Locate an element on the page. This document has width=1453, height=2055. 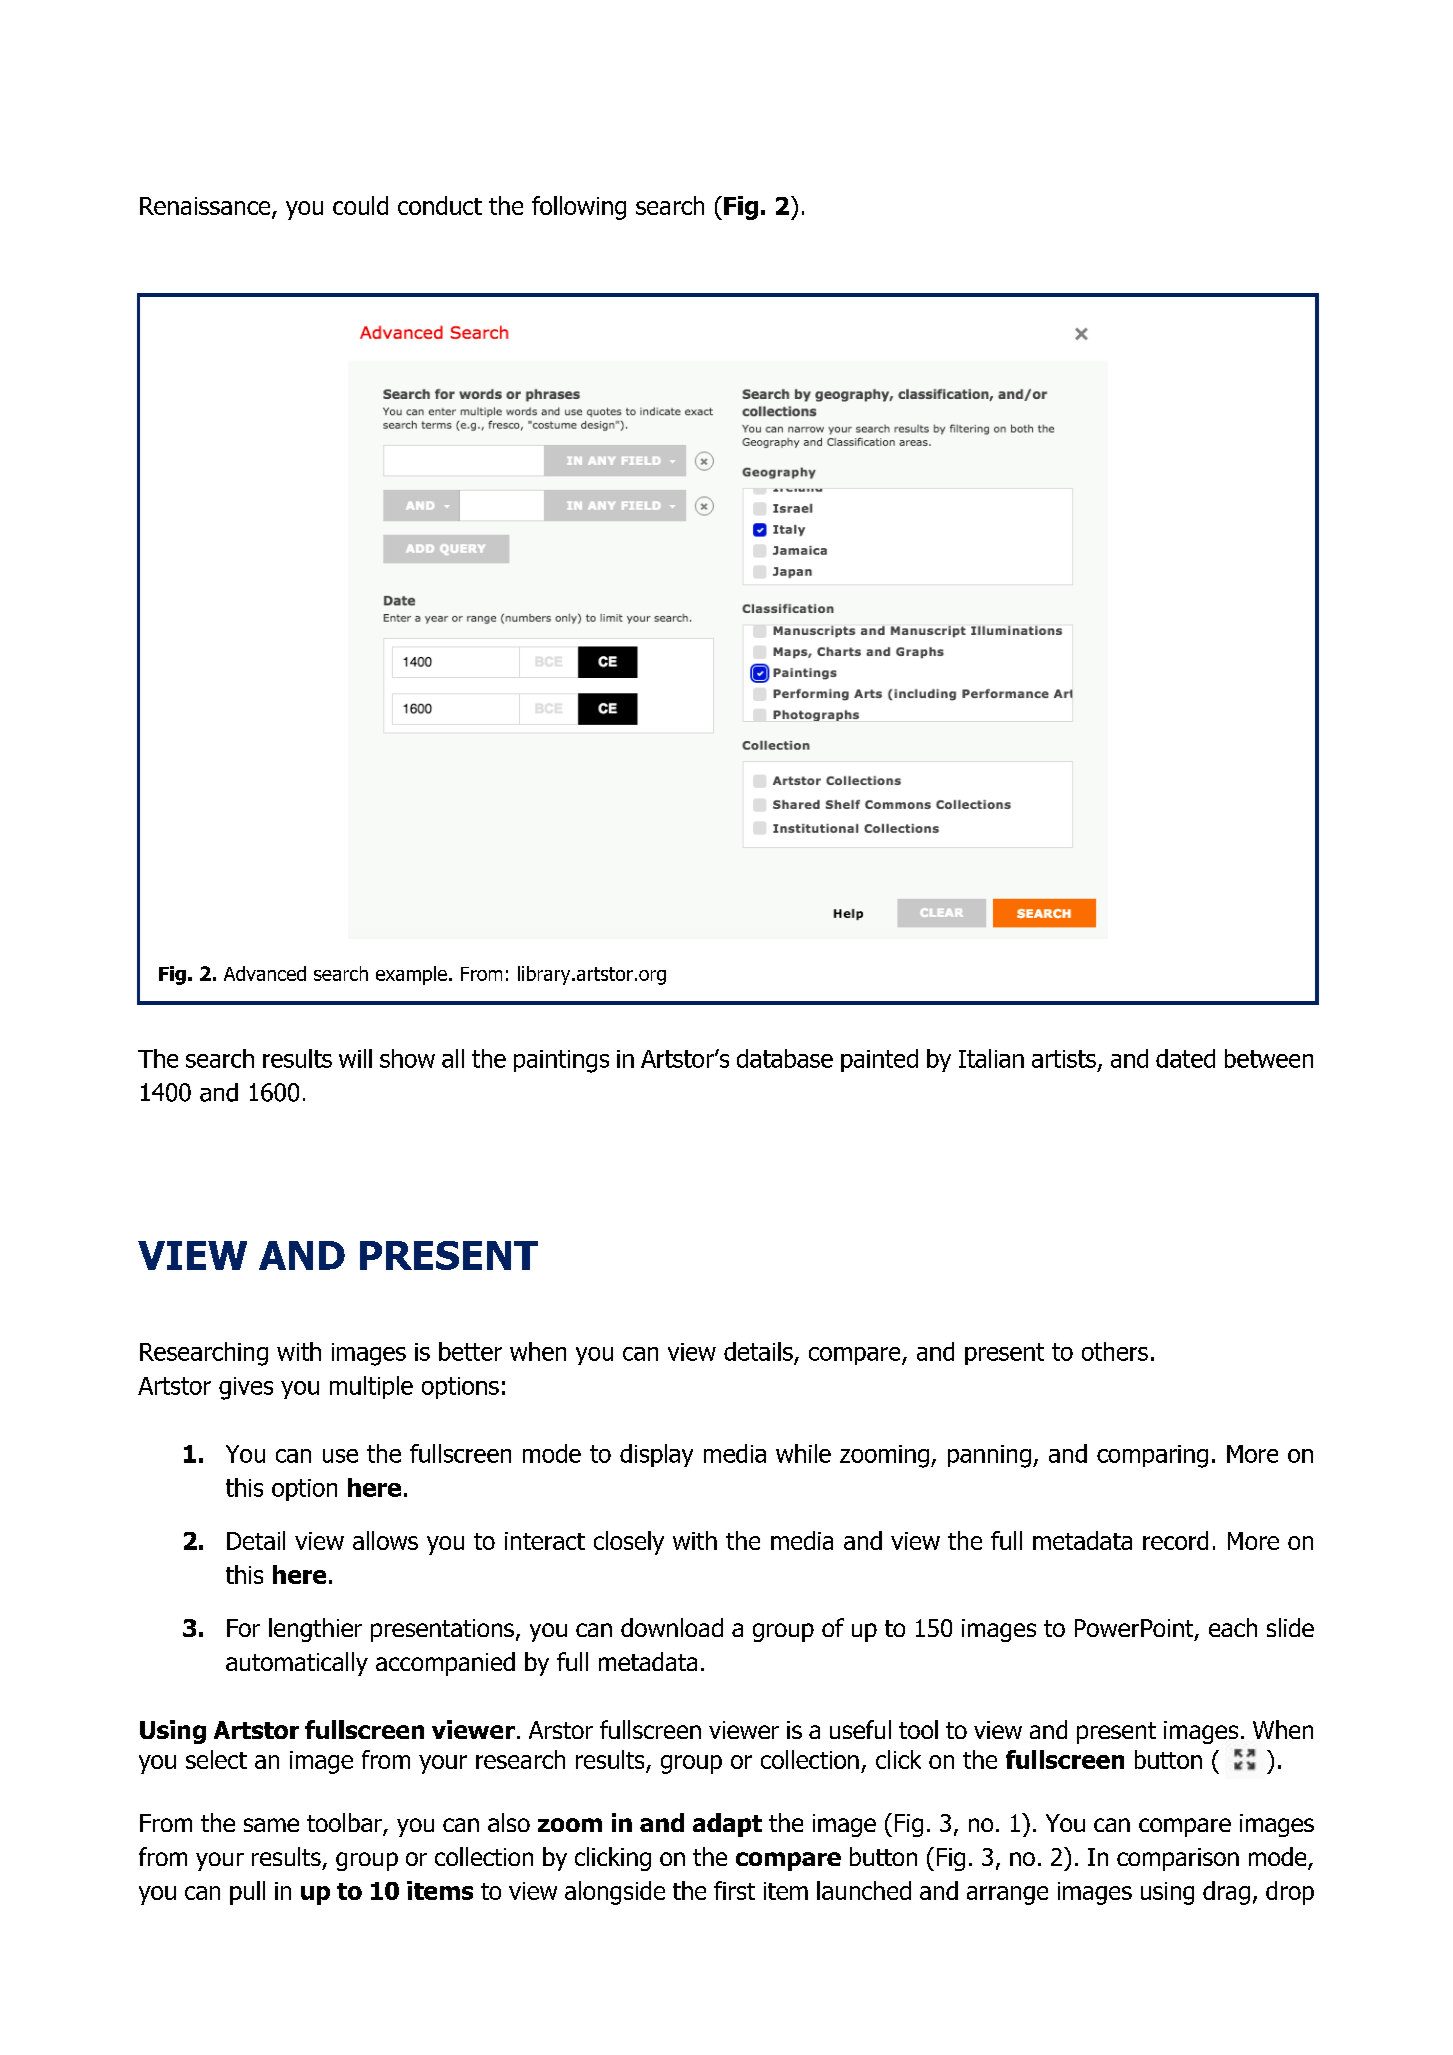
could is located at coordinates (360, 205).
